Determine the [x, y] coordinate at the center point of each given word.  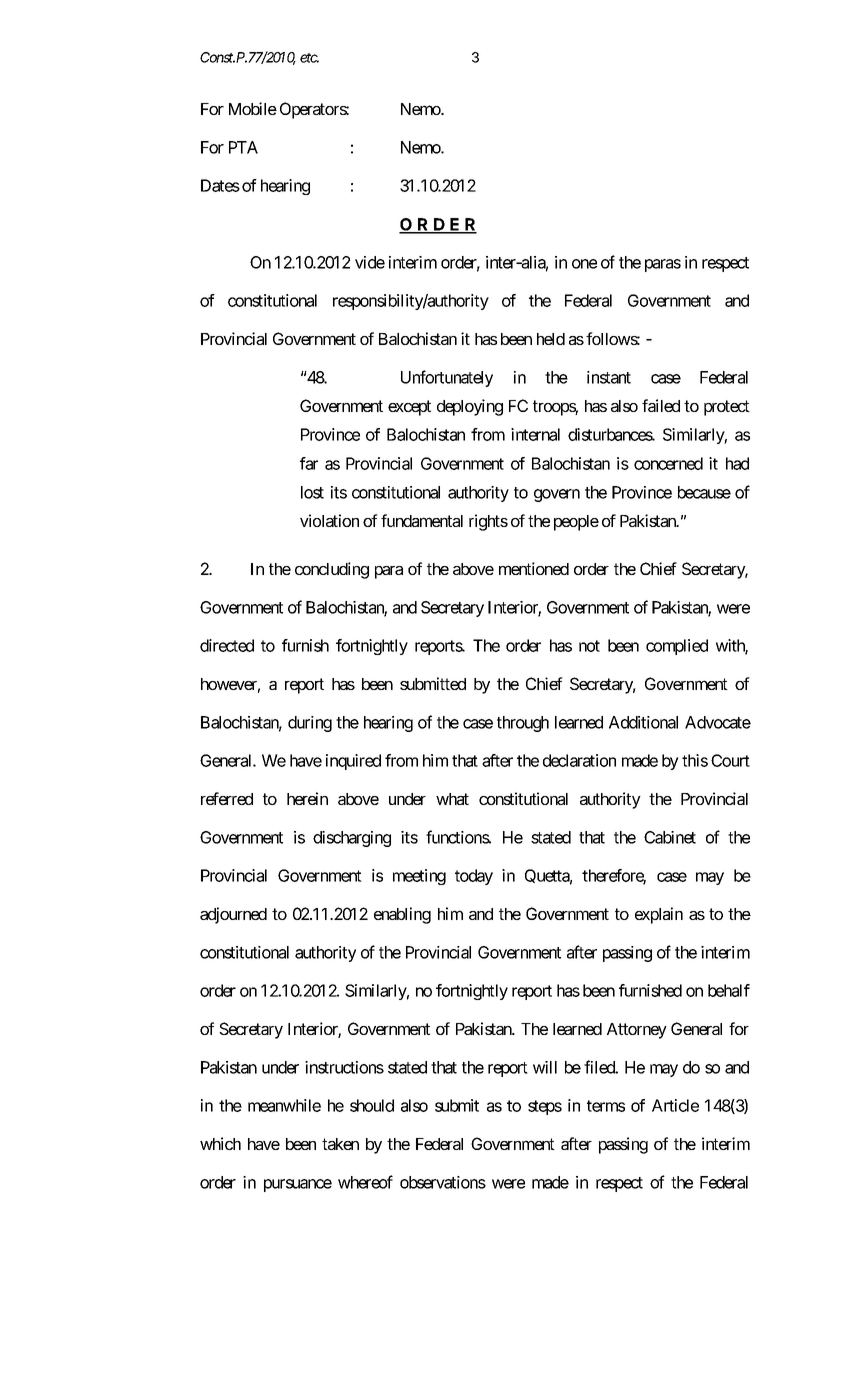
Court [730, 760]
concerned [668, 463]
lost [312, 492]
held [551, 339]
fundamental [422, 520]
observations [443, 1182]
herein [307, 798]
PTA [243, 147]
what [452, 799]
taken [340, 1144]
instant [609, 377]
